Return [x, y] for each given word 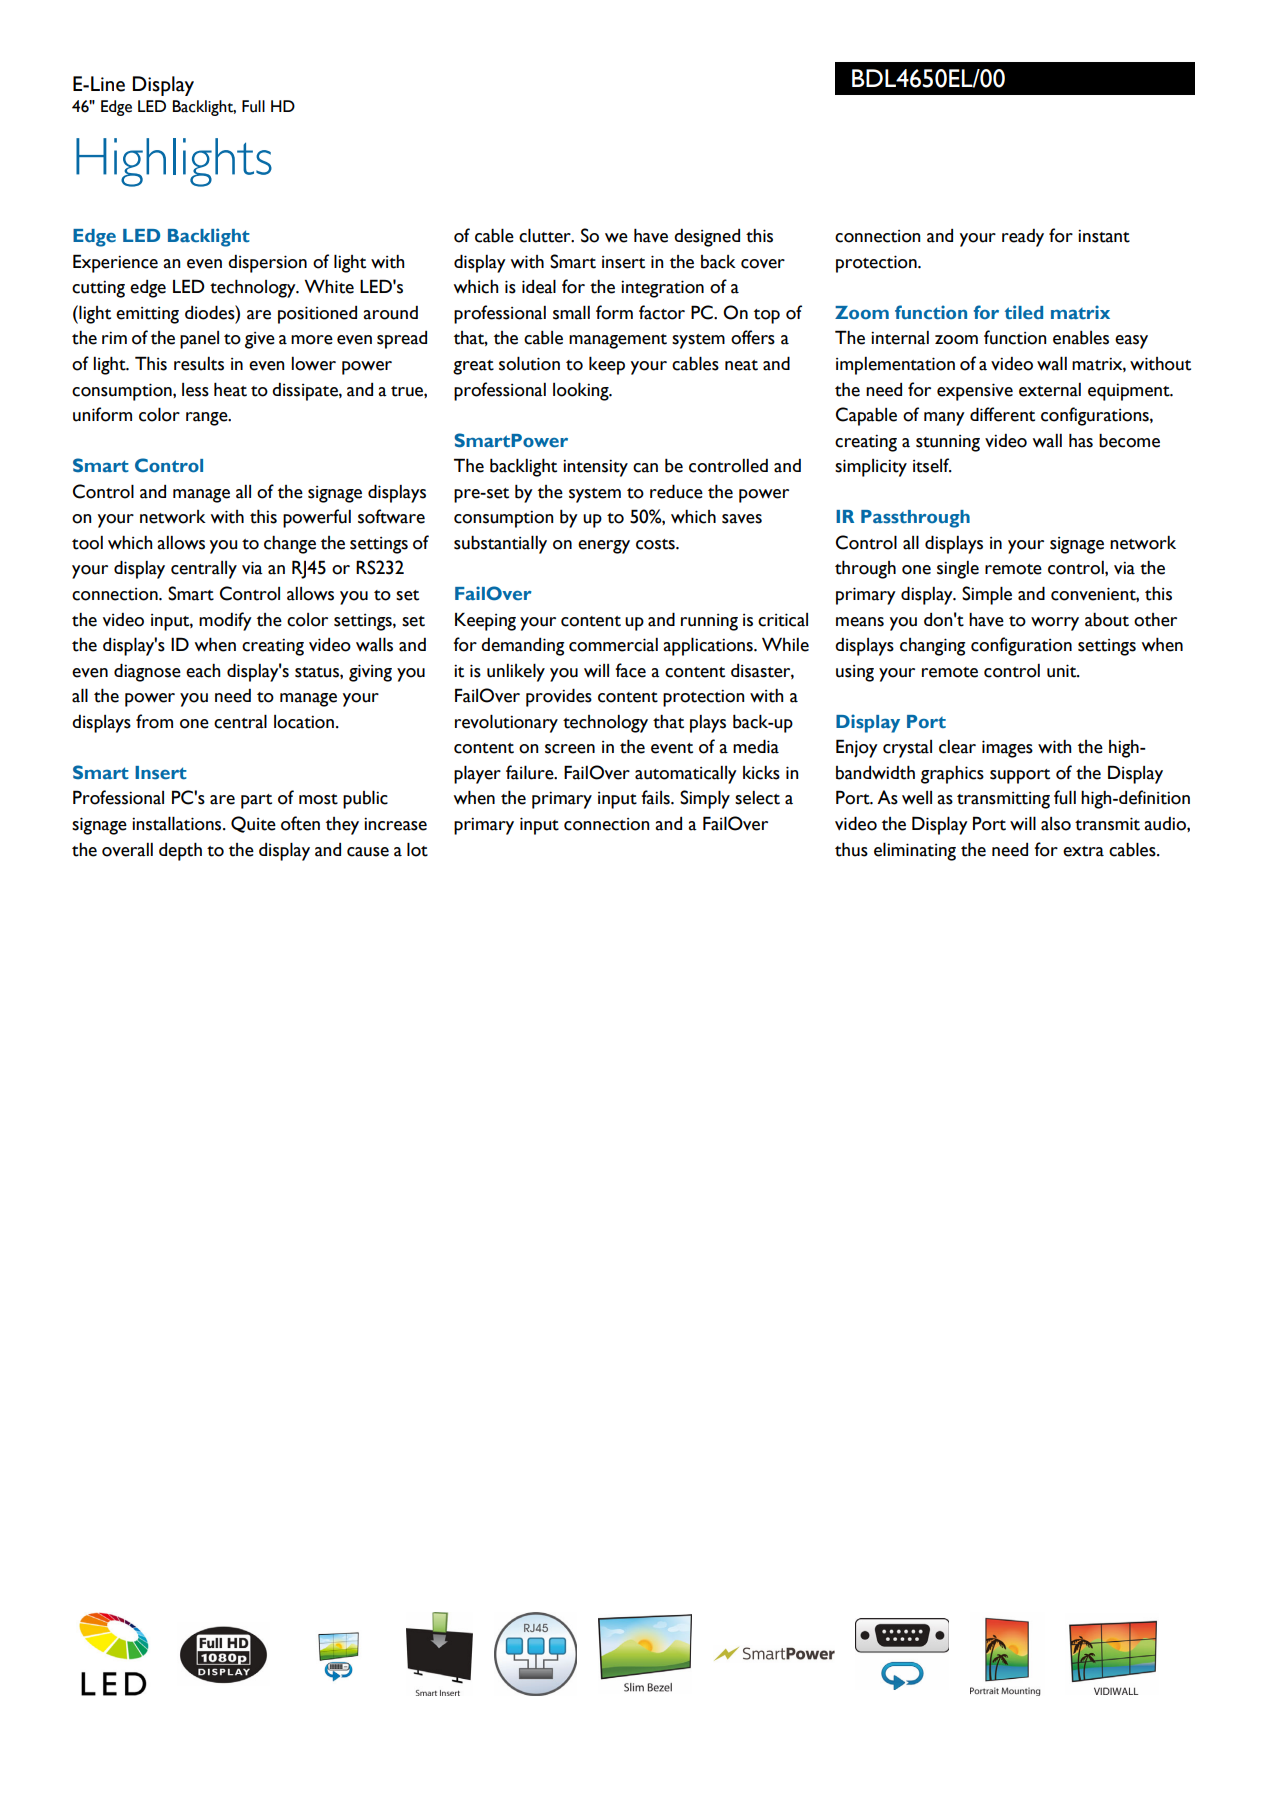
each [203, 671]
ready [1023, 238]
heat [230, 389]
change [290, 545]
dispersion [267, 264]
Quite [253, 824]
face [630, 670]
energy [604, 547]
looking [582, 391]
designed [707, 238]
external [1050, 390]
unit [1063, 671]
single [958, 570]
